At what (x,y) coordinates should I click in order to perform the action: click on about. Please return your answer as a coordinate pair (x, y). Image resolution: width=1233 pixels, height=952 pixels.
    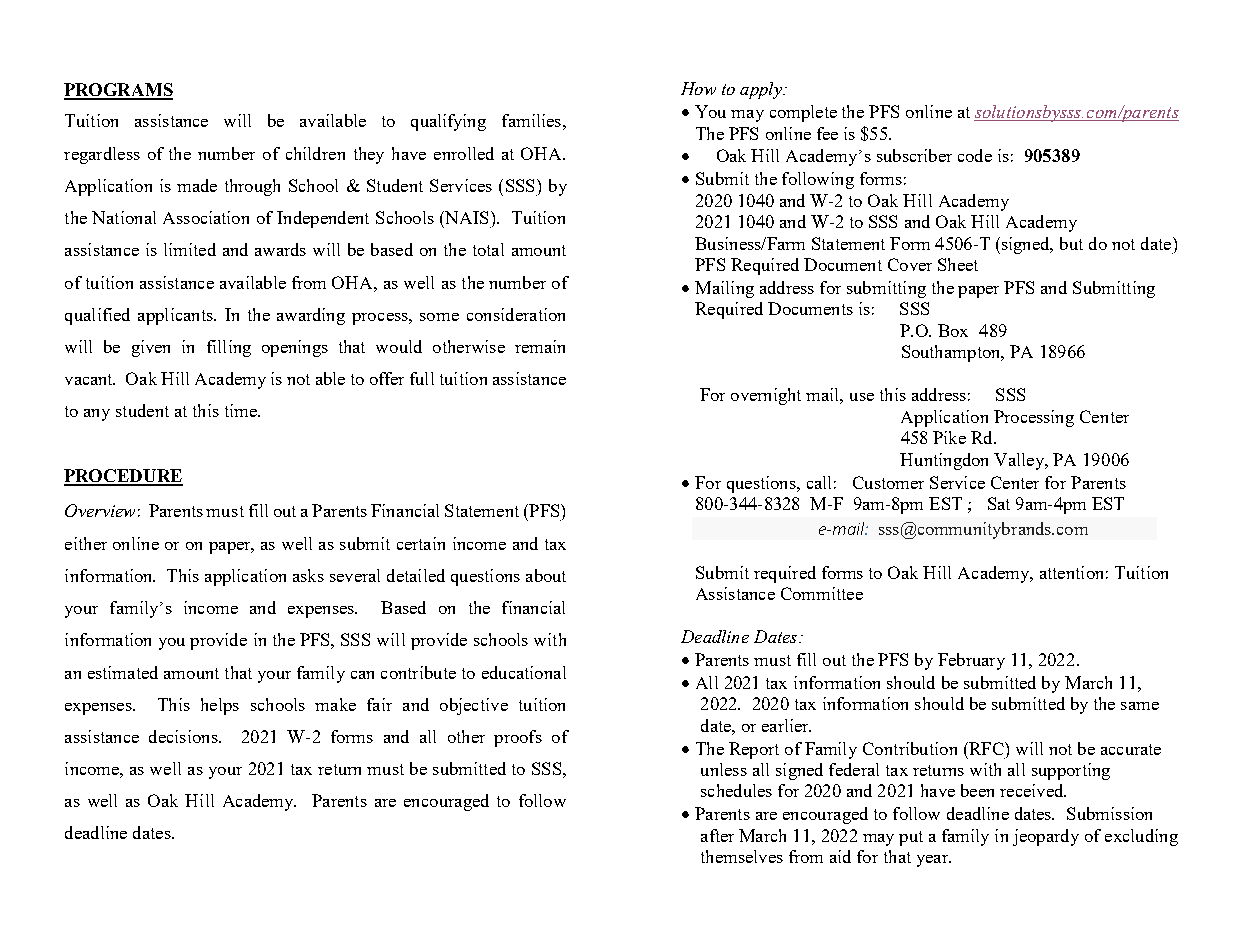
    Looking at the image, I should click on (546, 575).
